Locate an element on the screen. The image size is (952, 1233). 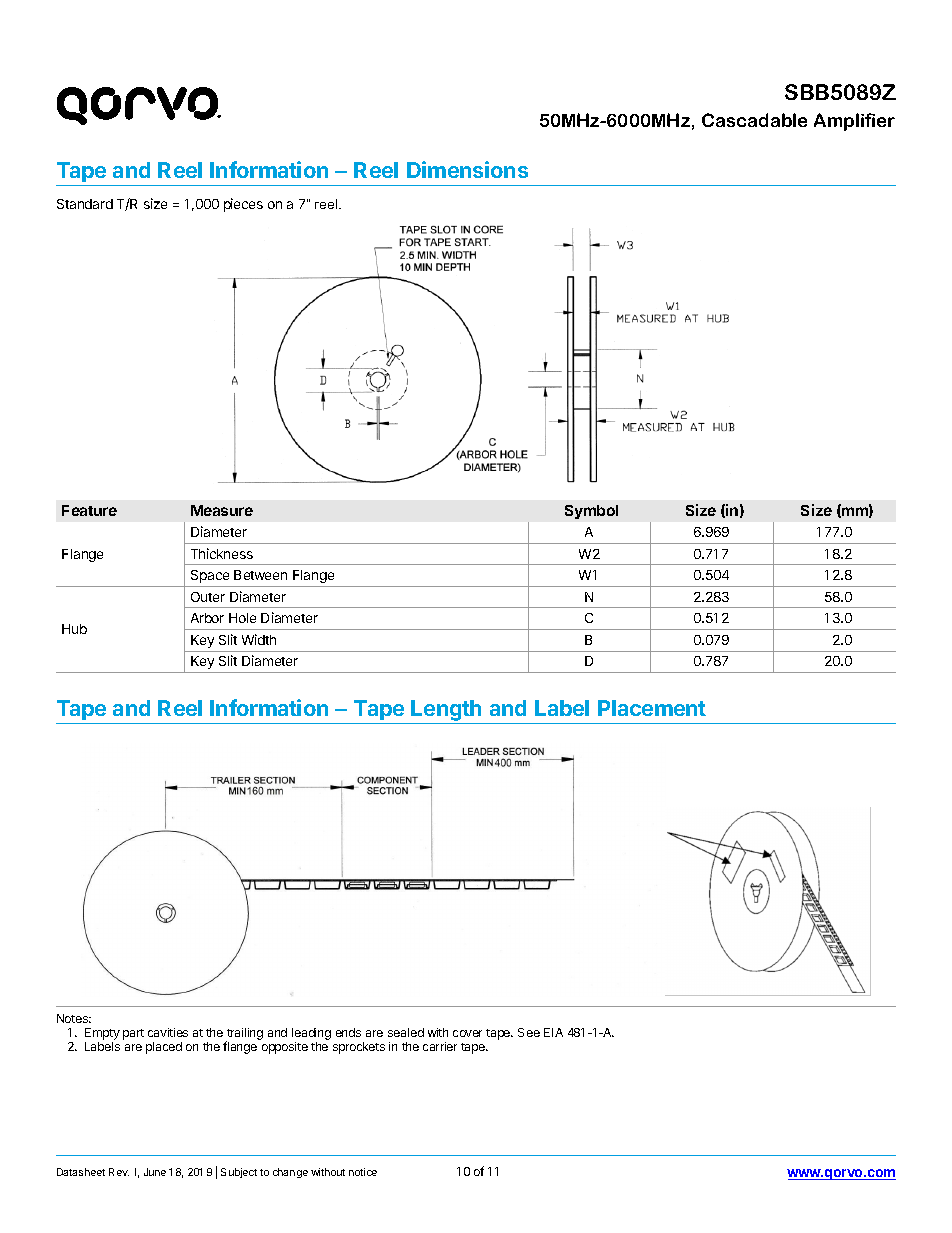
Arbor is located at coordinates (207, 618).
